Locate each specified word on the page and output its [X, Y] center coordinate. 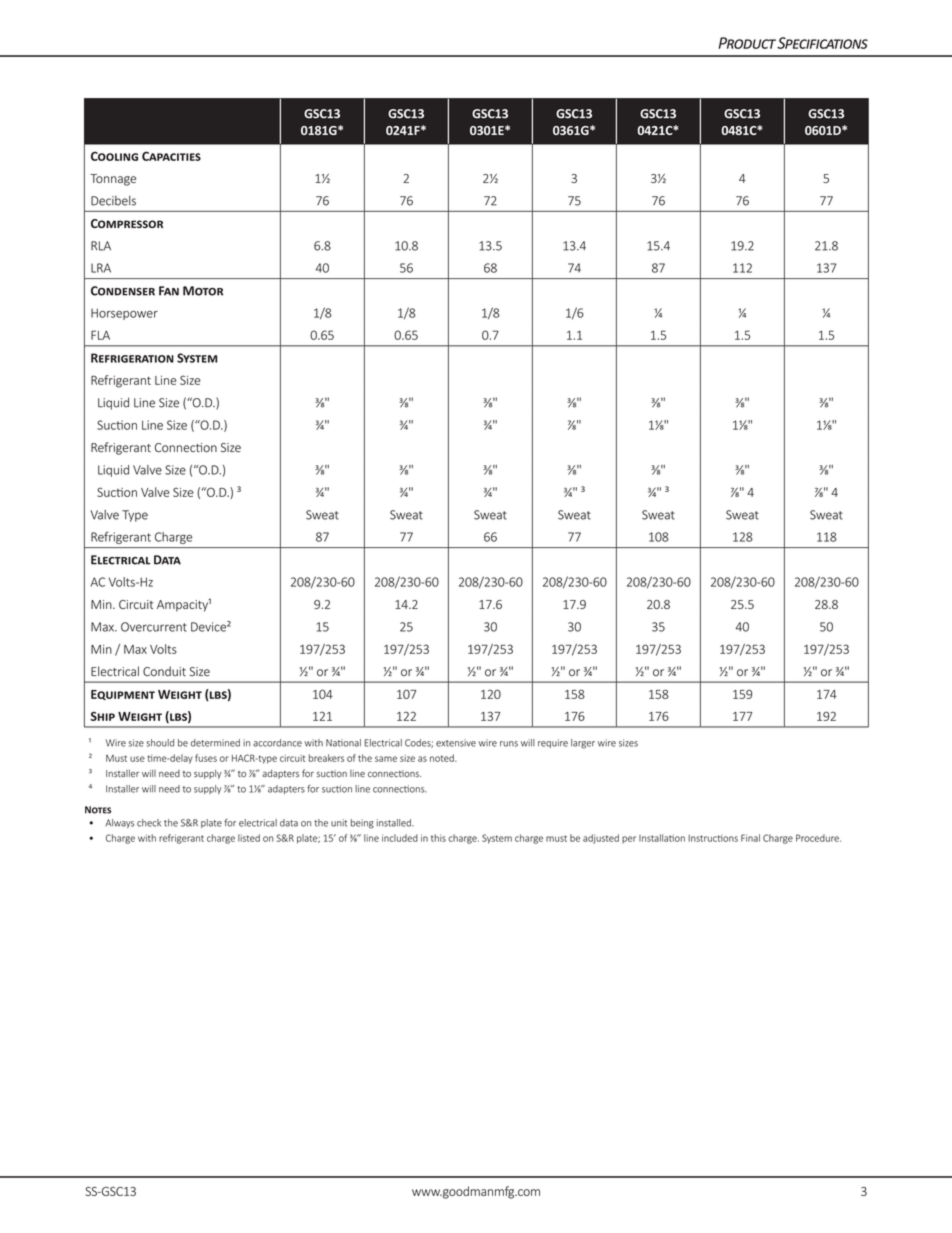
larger [583, 744]
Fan [169, 291]
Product [747, 43]
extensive [456, 743]
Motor [203, 291]
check [149, 823]
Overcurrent [154, 627]
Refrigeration [132, 358]
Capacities [171, 156]
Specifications [822, 43]
